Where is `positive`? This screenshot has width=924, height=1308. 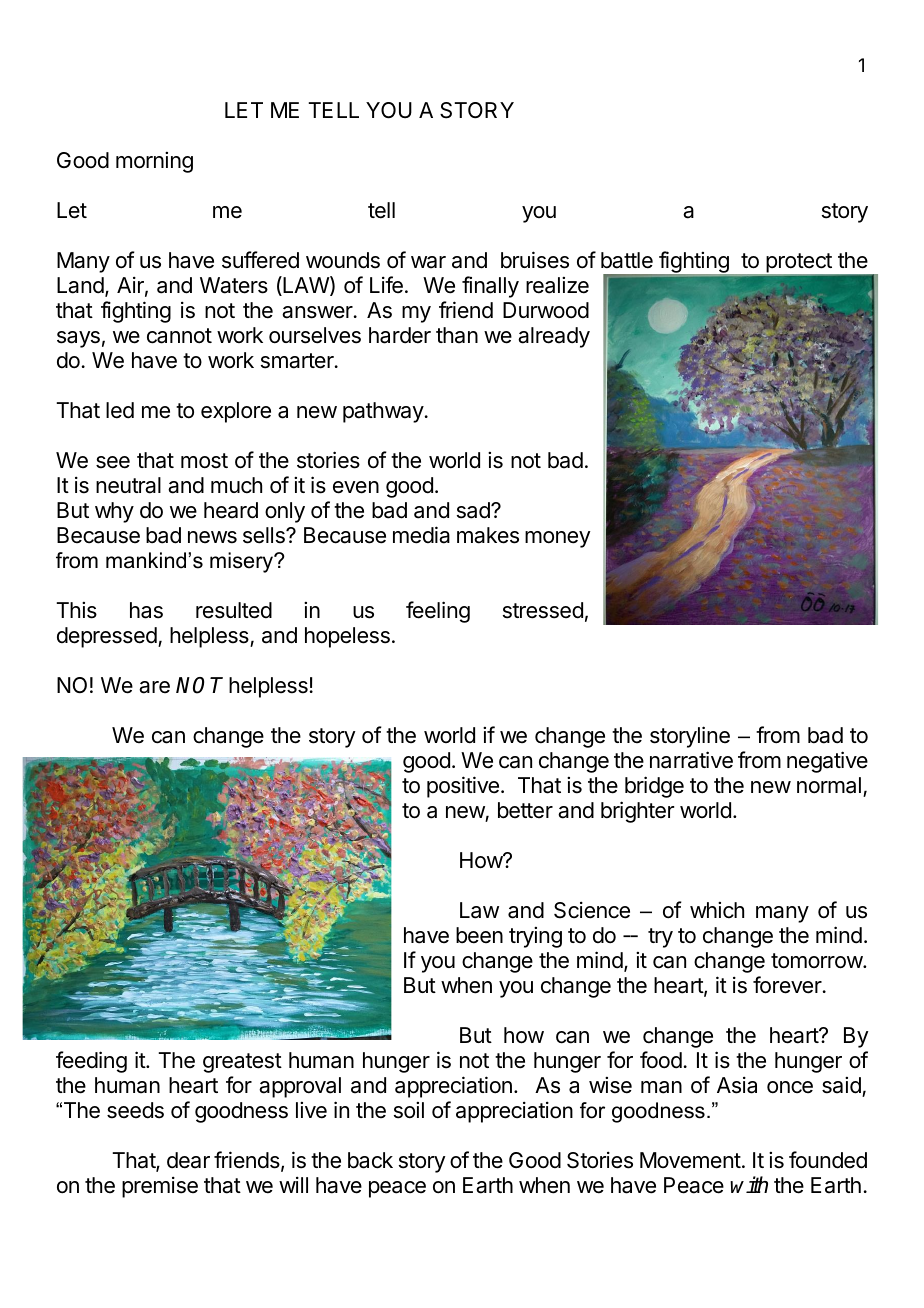
positive is located at coordinates (463, 787).
